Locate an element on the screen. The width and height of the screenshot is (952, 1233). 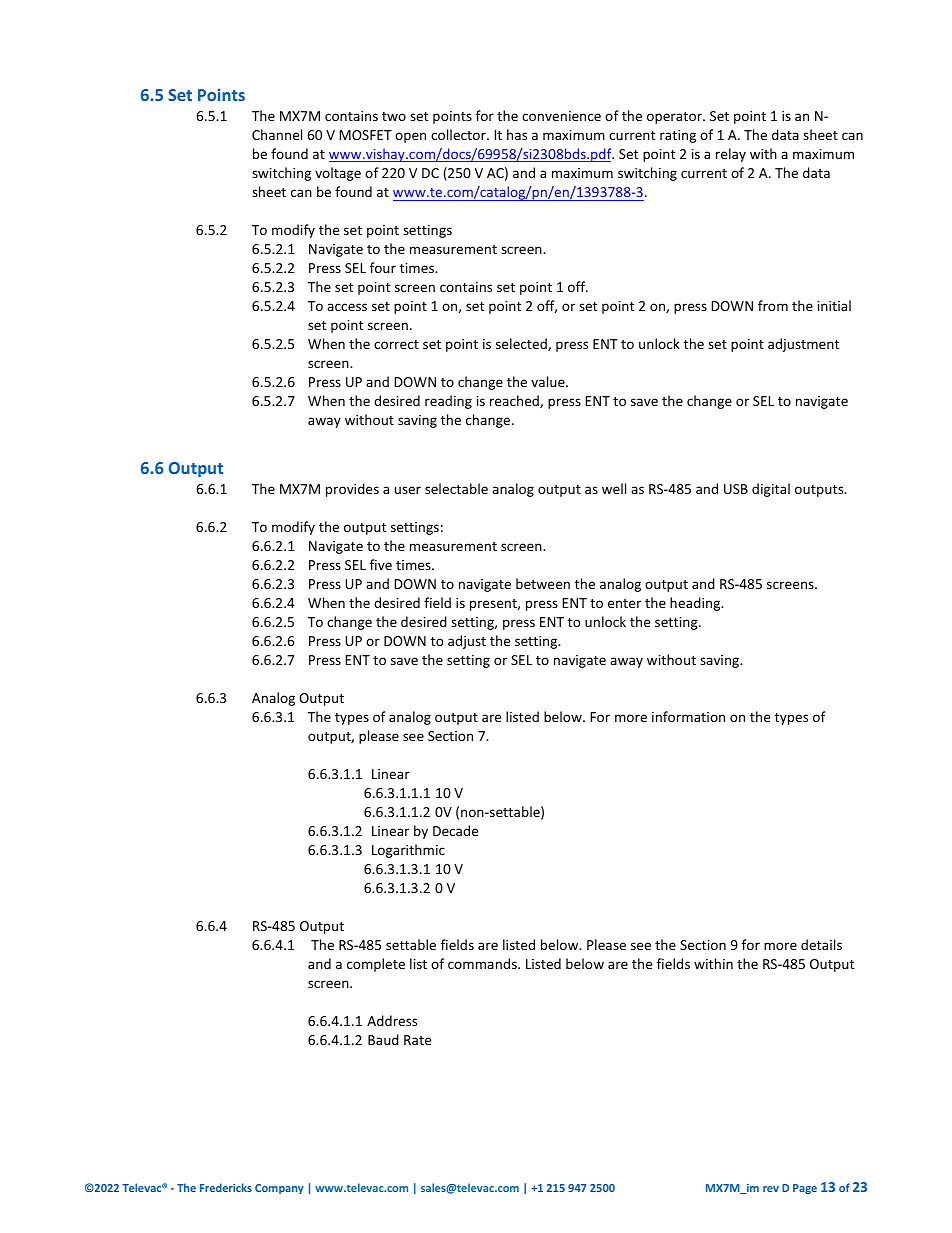
digital is located at coordinates (771, 490).
